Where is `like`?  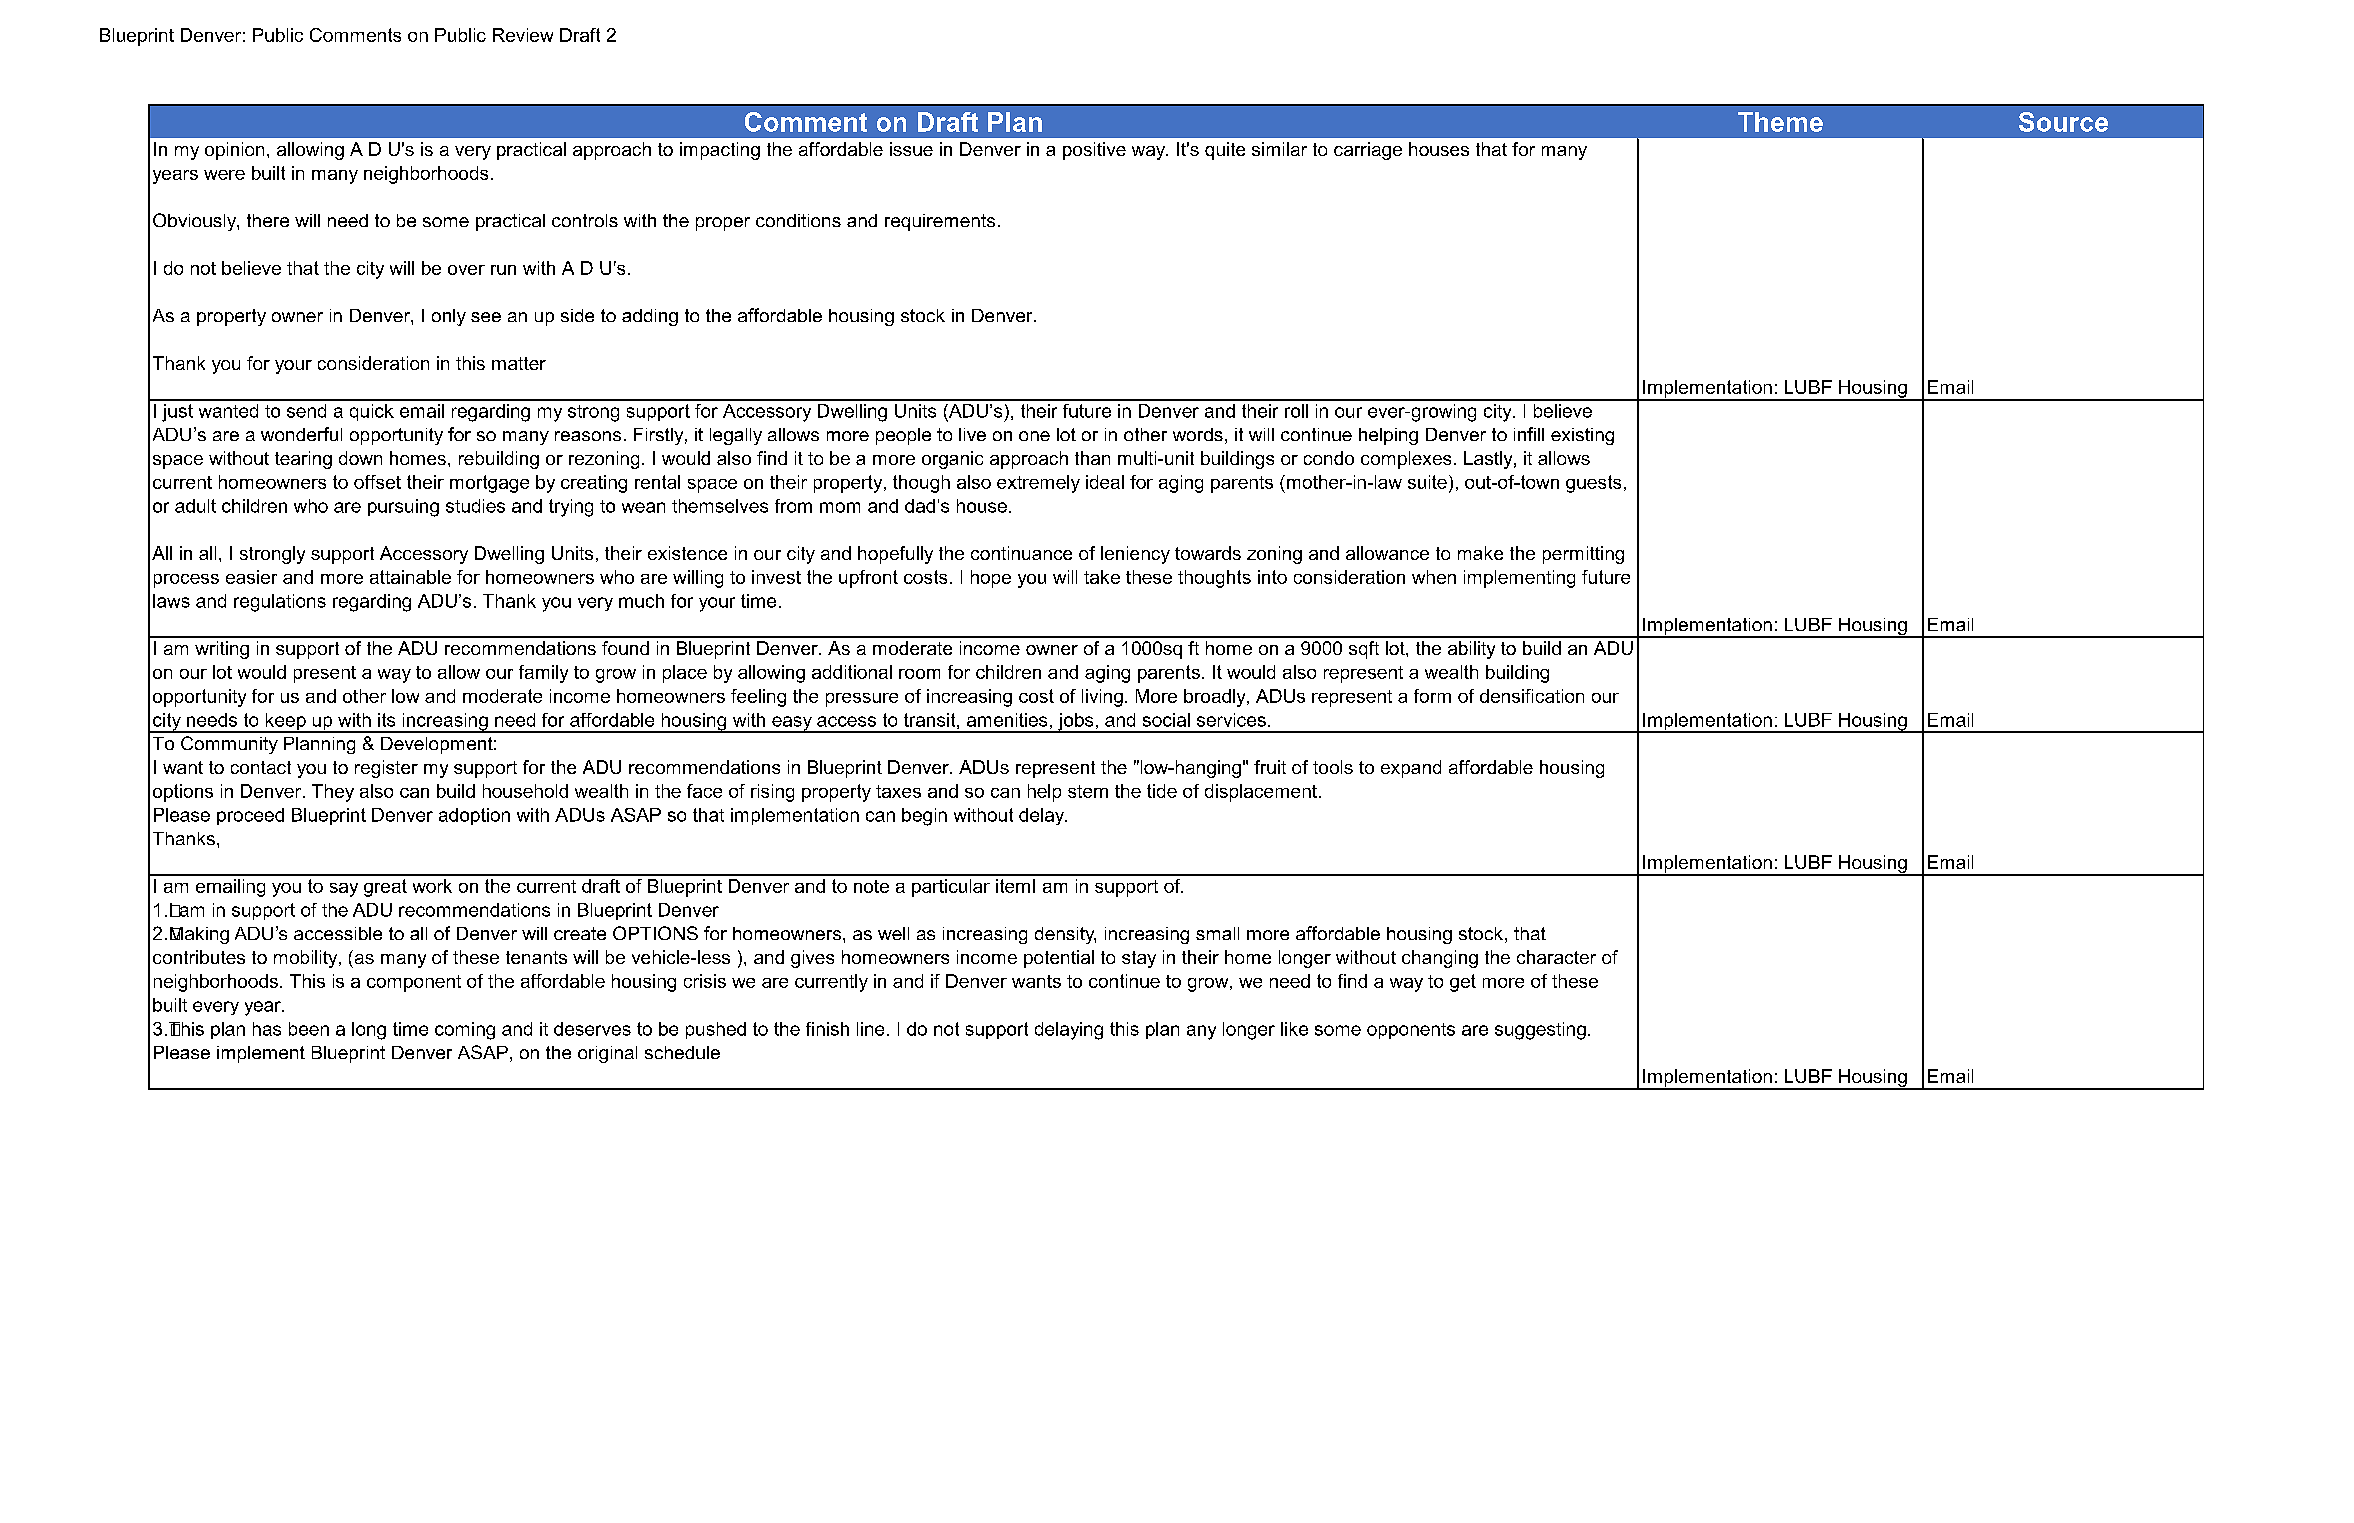 like is located at coordinates (1294, 1029).
